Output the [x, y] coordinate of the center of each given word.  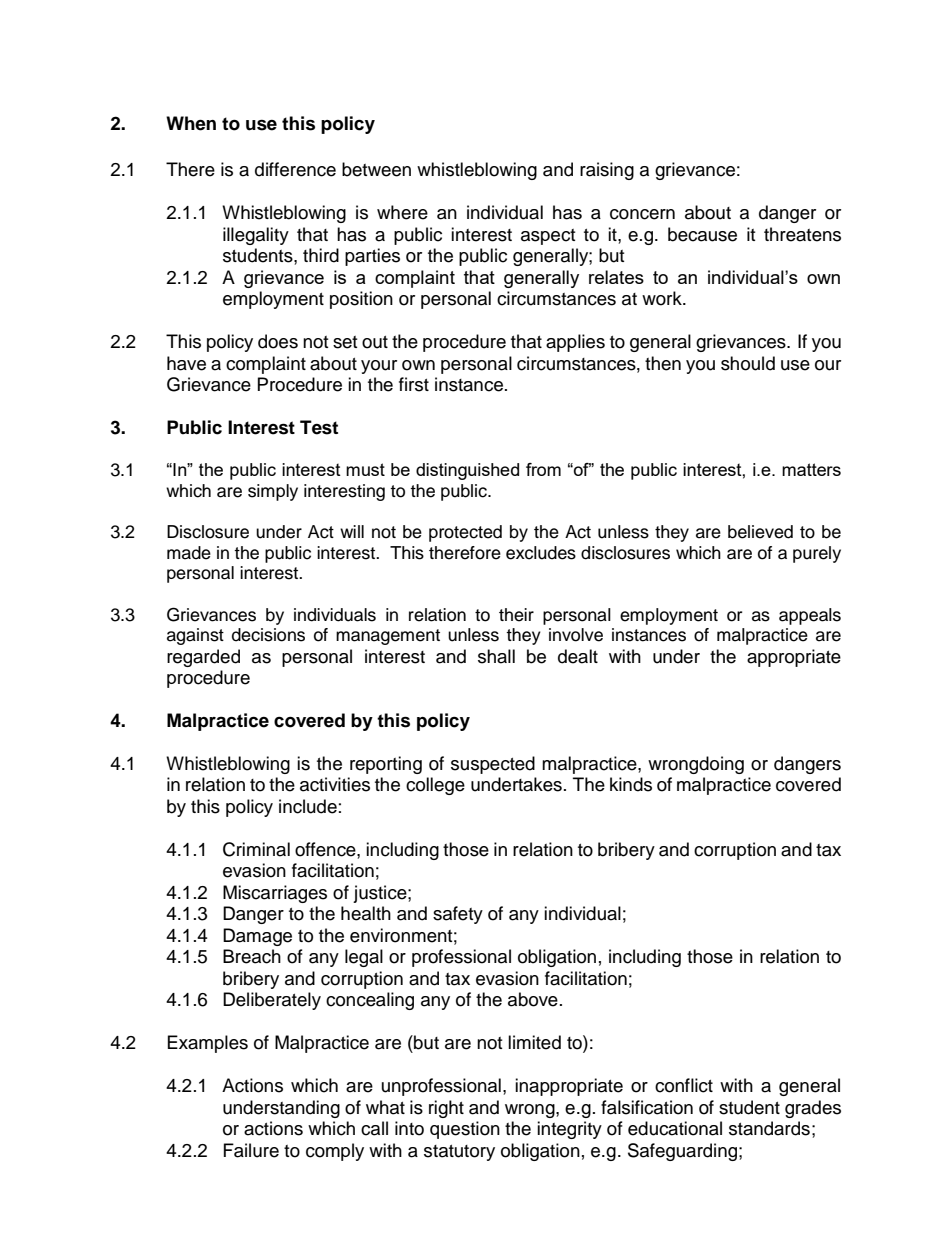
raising [607, 171]
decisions [268, 635]
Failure [251, 1150]
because [702, 234]
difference [295, 169]
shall [496, 656]
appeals [810, 616]
